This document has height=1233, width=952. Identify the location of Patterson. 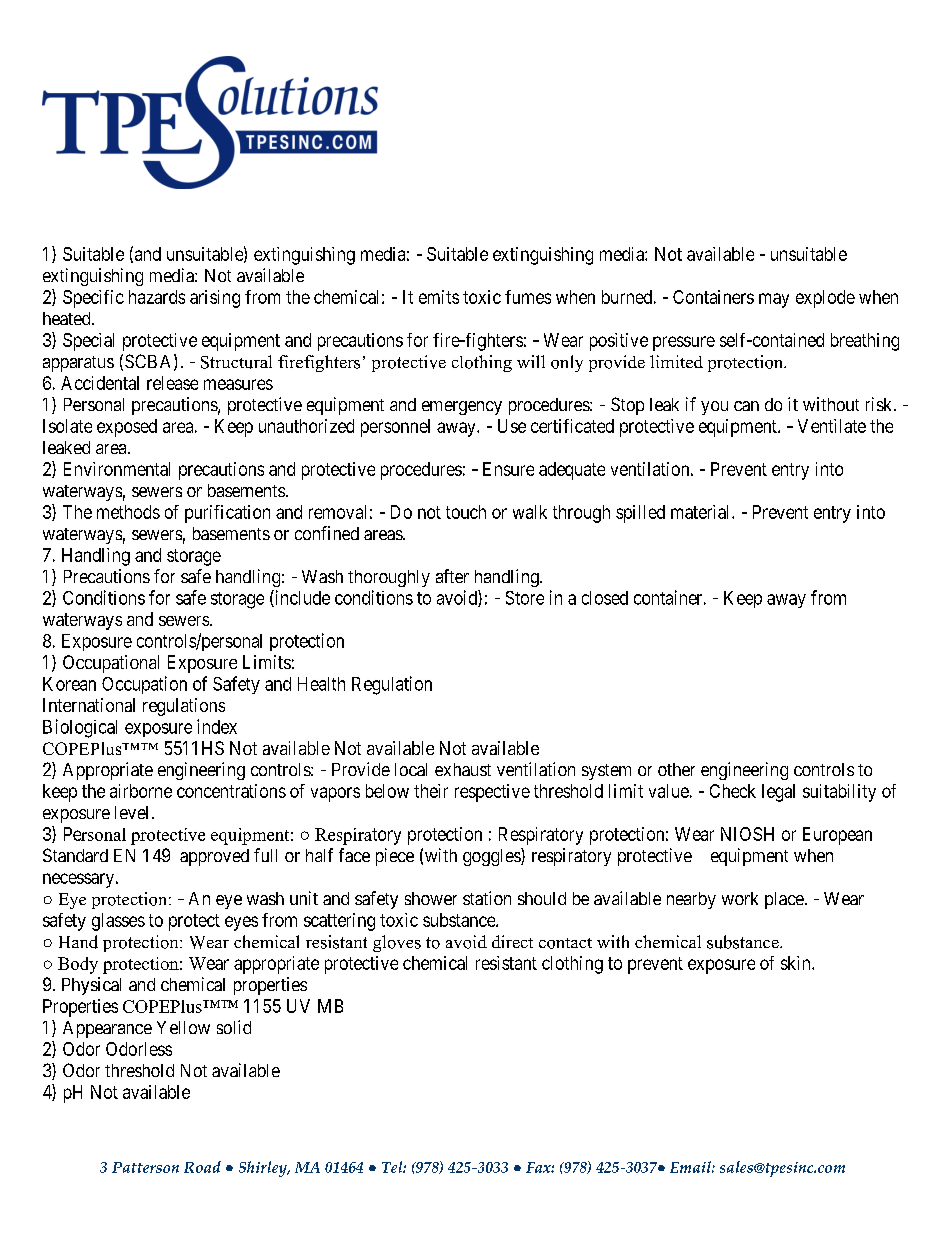
(145, 1167).
